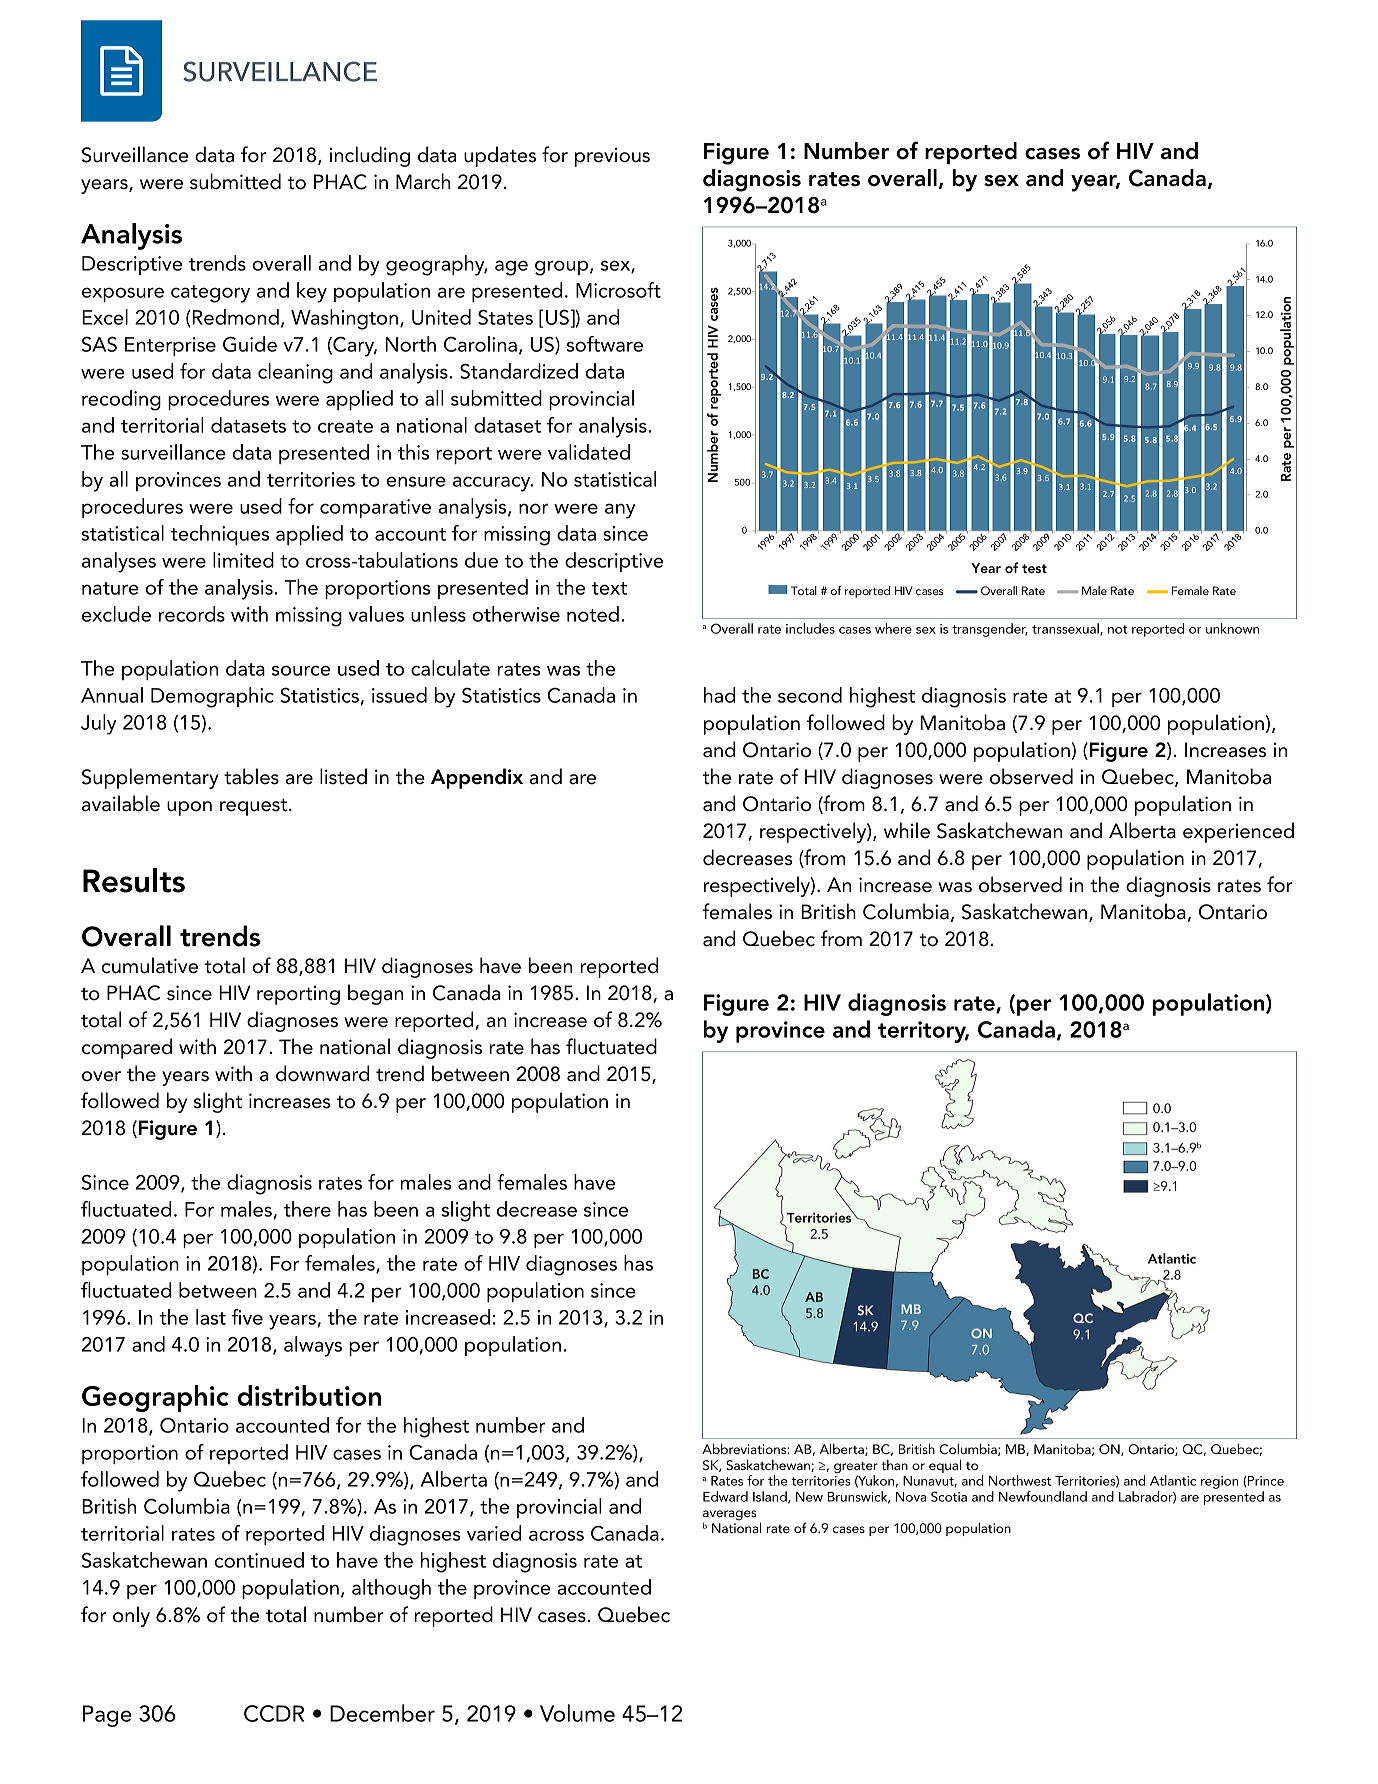 Image resolution: width=1378 pixels, height=1784 pixels. I want to click on Microsoft, so click(618, 290).
